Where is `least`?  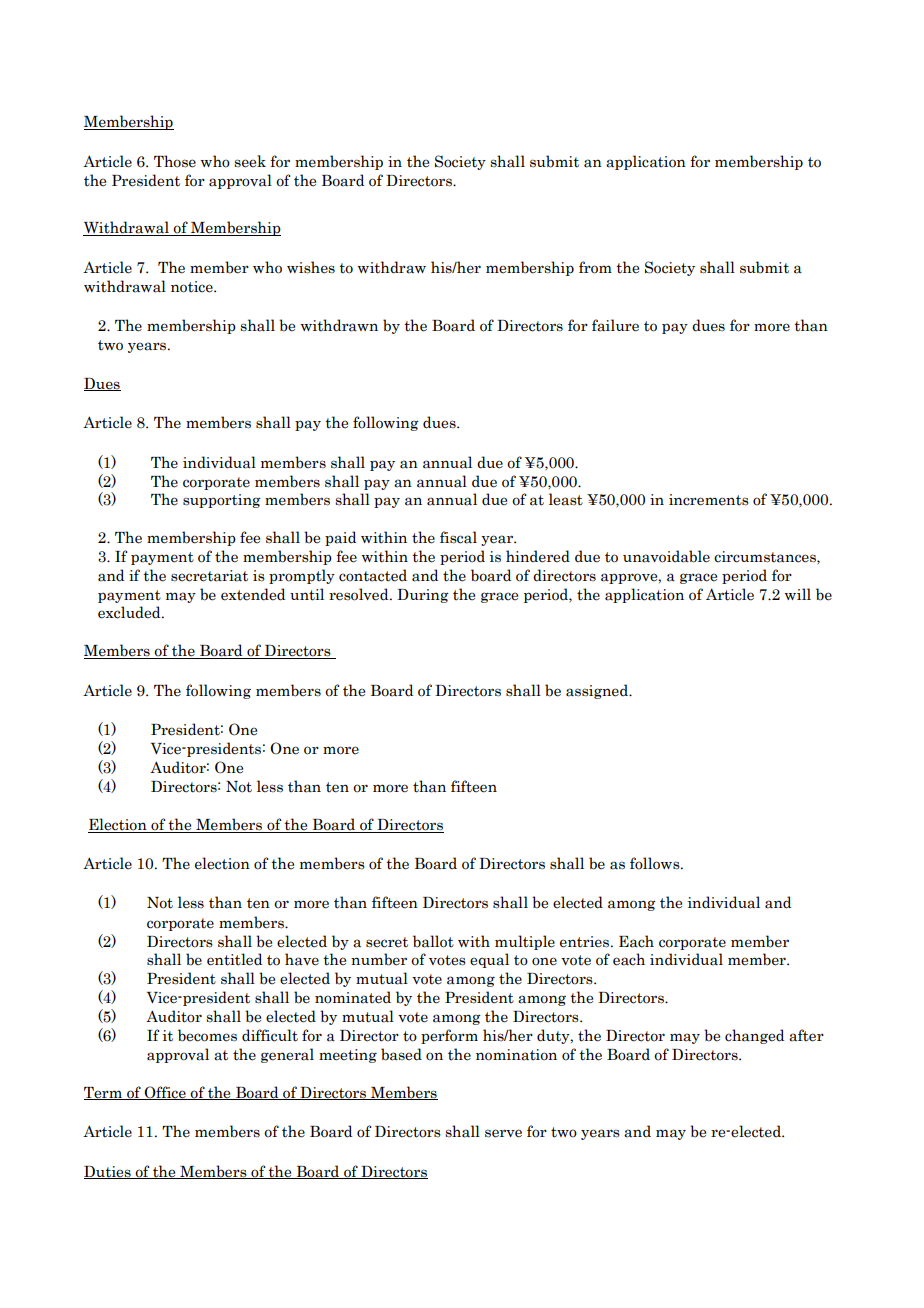
least is located at coordinates (566, 499).
